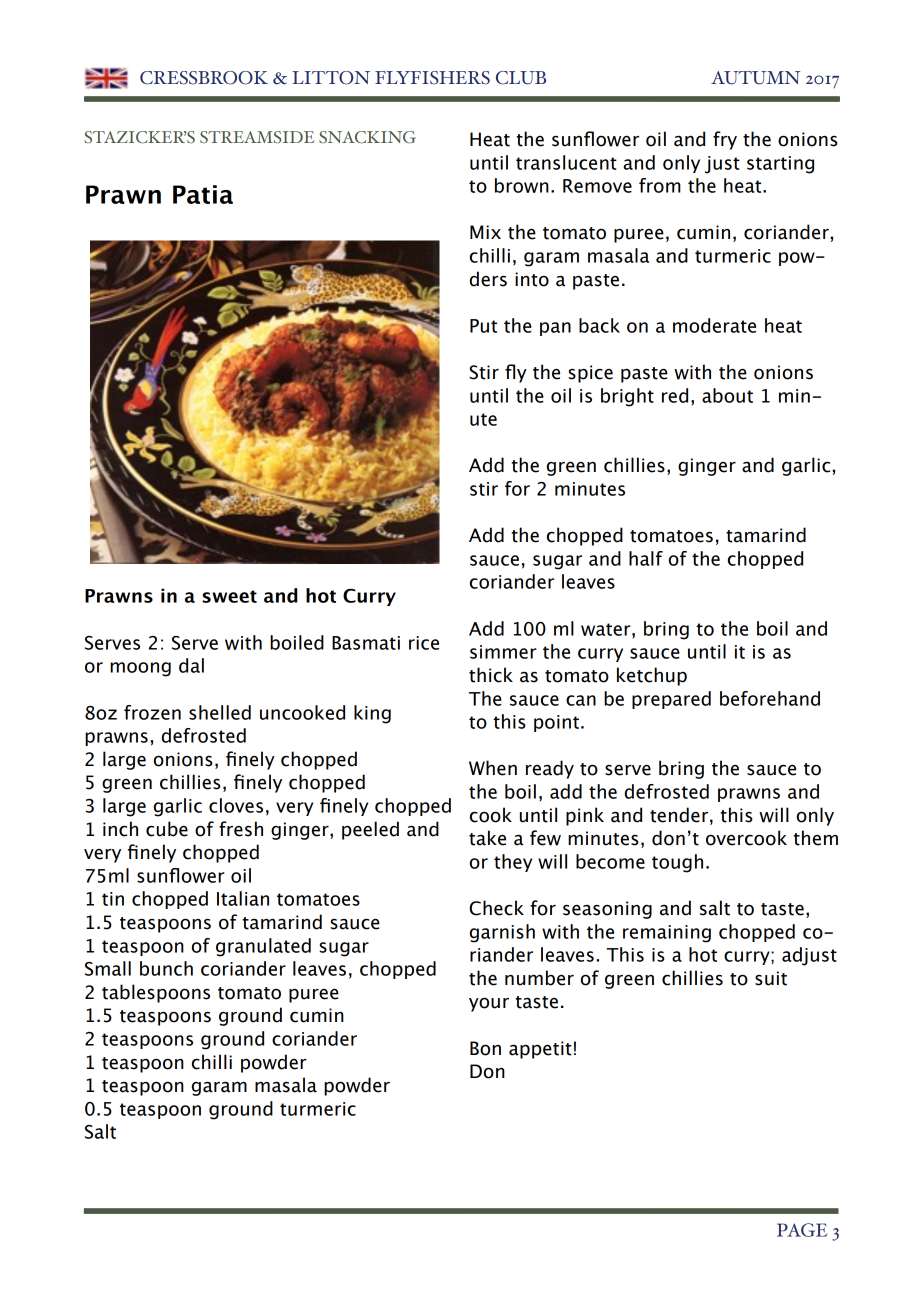 This document has width=924, height=1308. I want to click on Bon, so click(485, 1048).
